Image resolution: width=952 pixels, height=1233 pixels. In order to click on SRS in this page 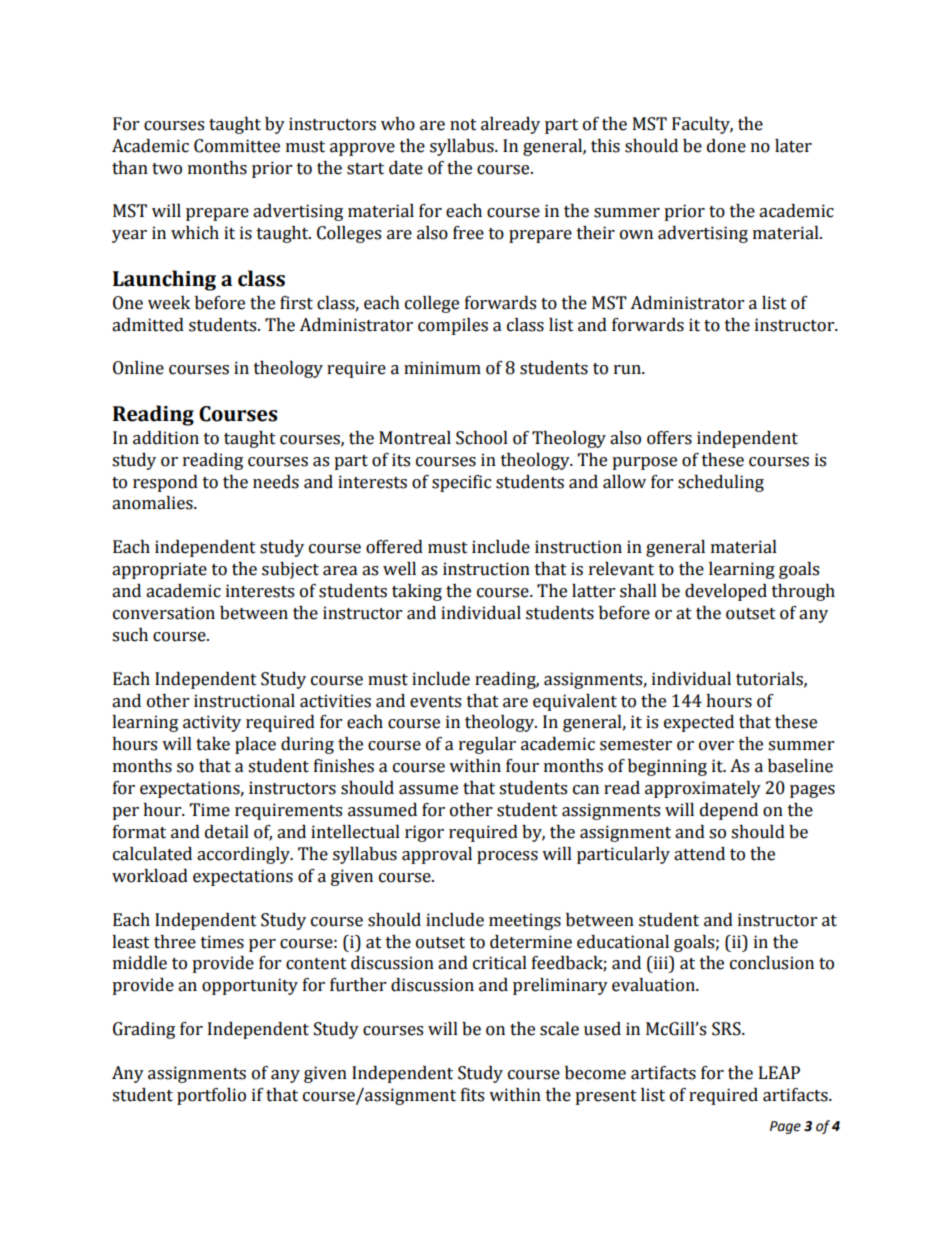, I will do `click(727, 1029)`.
